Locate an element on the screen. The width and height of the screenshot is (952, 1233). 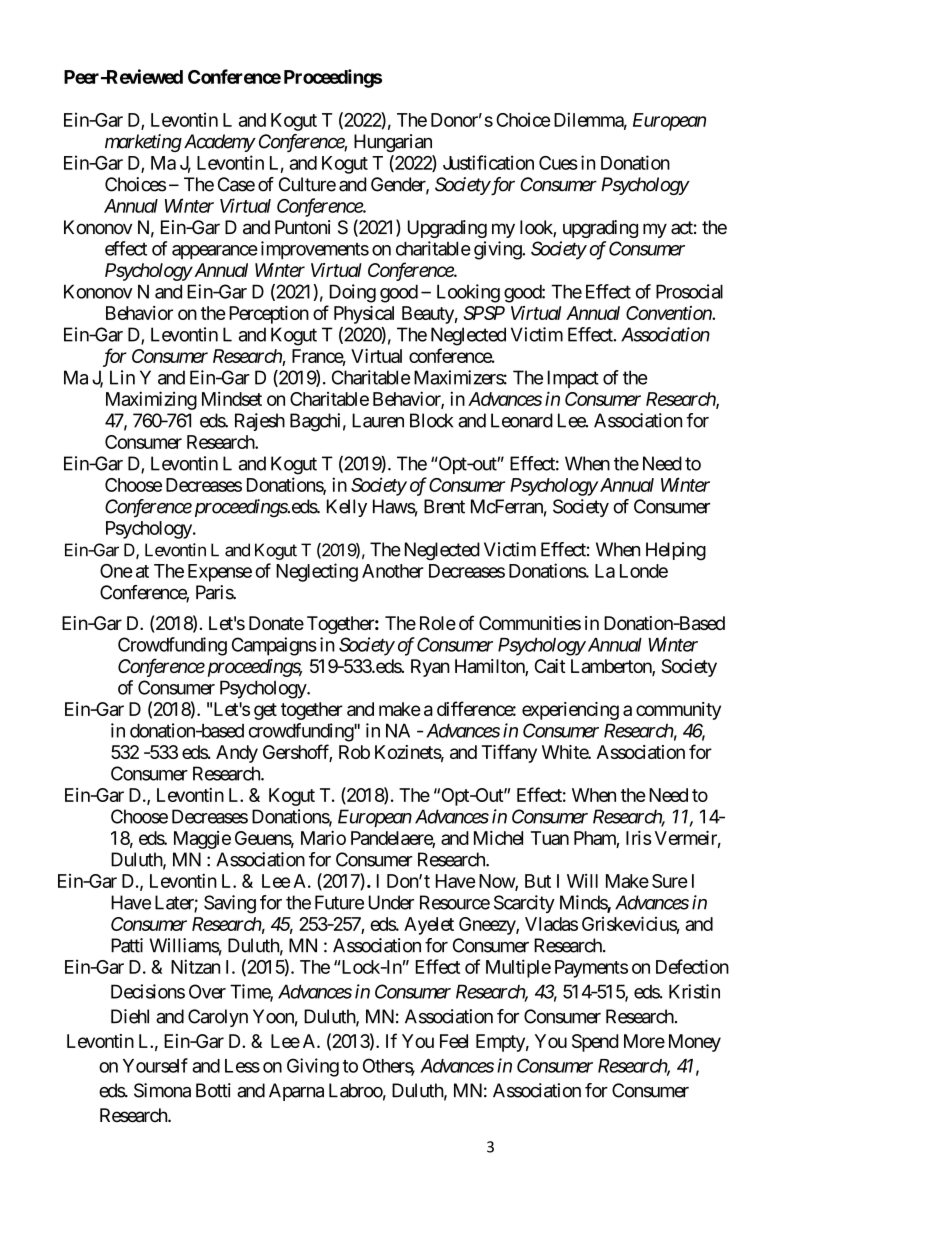
Hungarian is located at coordinates (393, 143).
